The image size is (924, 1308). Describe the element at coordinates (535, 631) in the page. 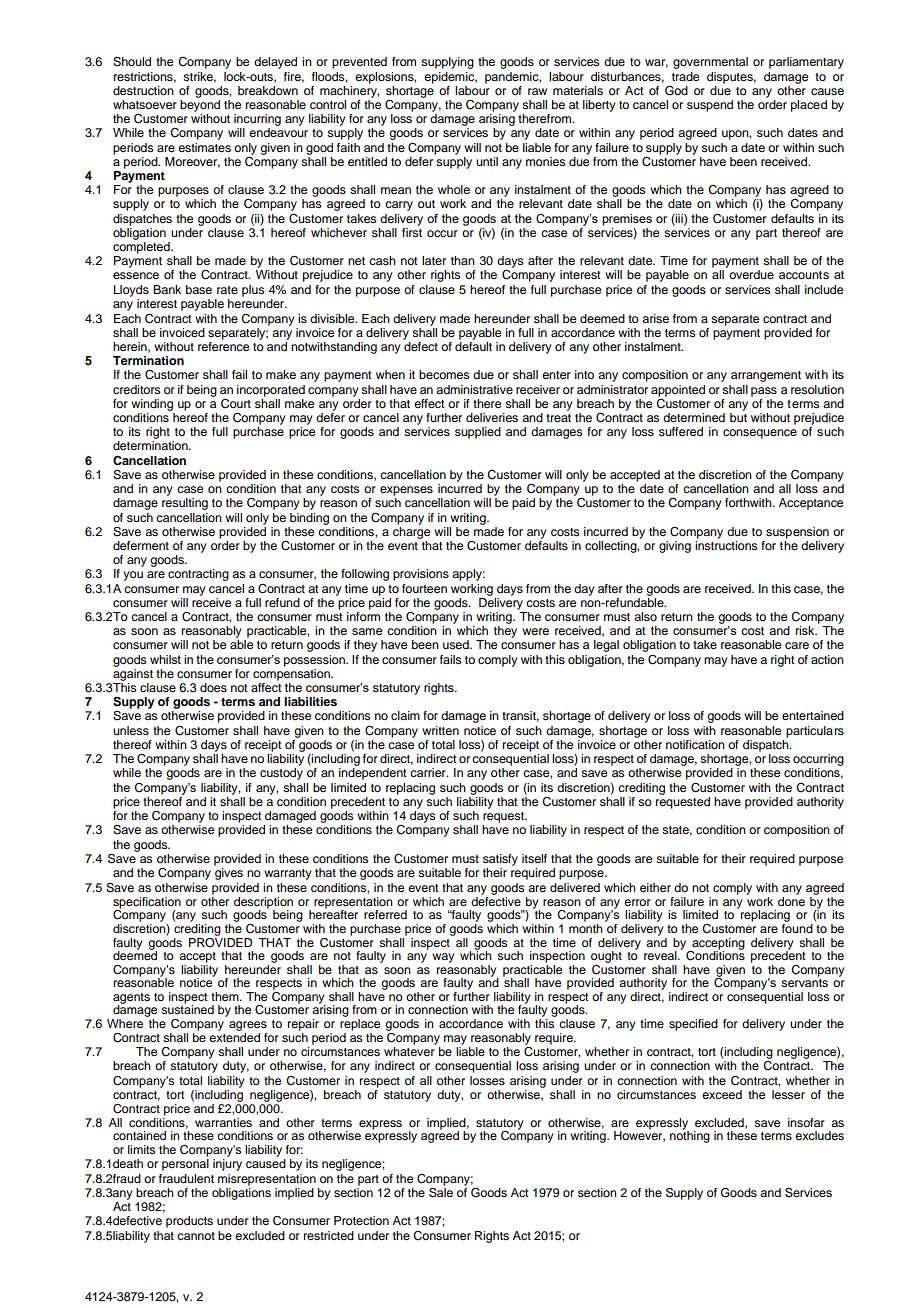

I see `were` at that location.
